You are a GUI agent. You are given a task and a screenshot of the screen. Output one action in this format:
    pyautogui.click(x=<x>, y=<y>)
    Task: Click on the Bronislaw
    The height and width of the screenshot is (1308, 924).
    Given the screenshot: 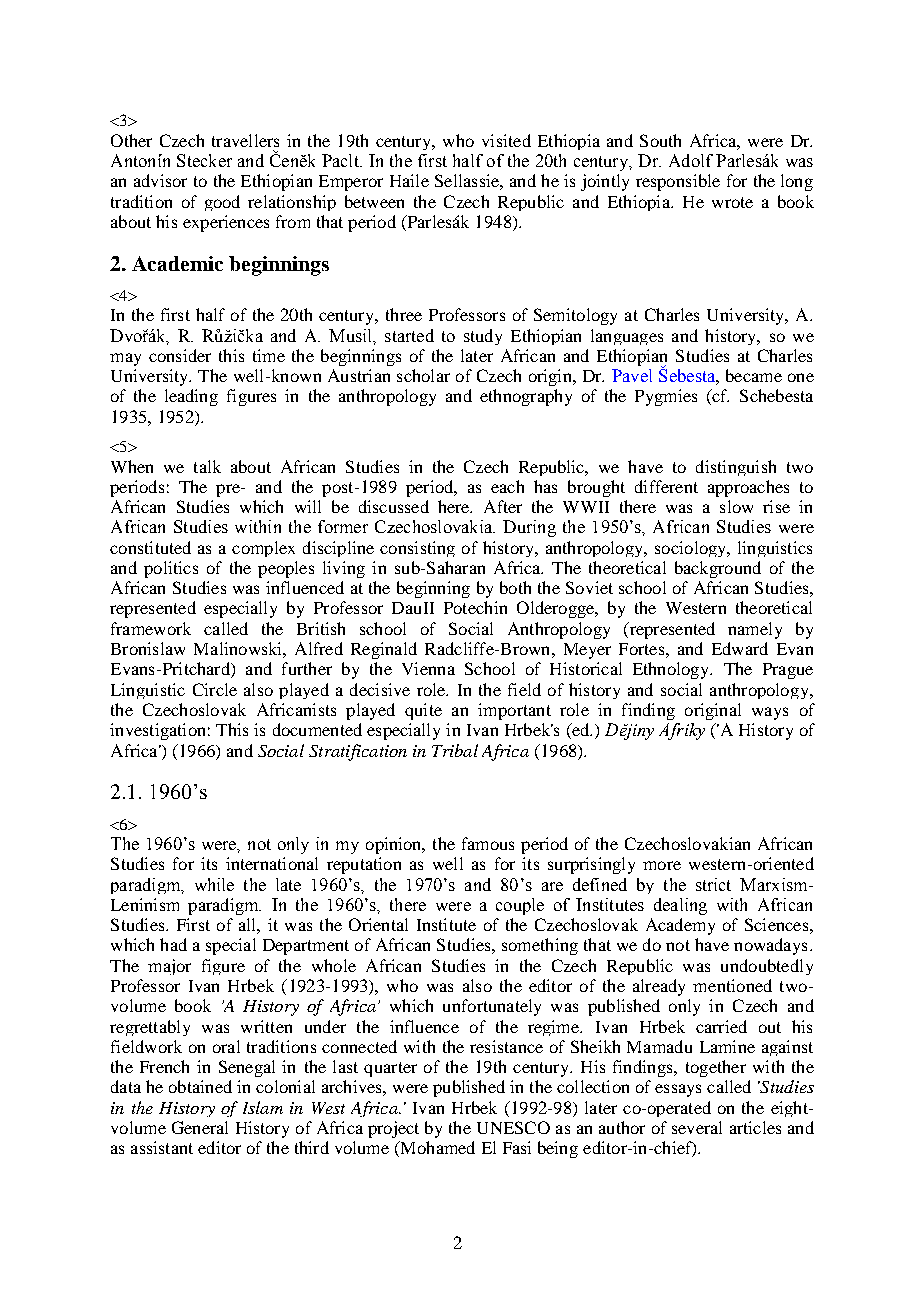 What is the action you would take?
    pyautogui.click(x=148, y=648)
